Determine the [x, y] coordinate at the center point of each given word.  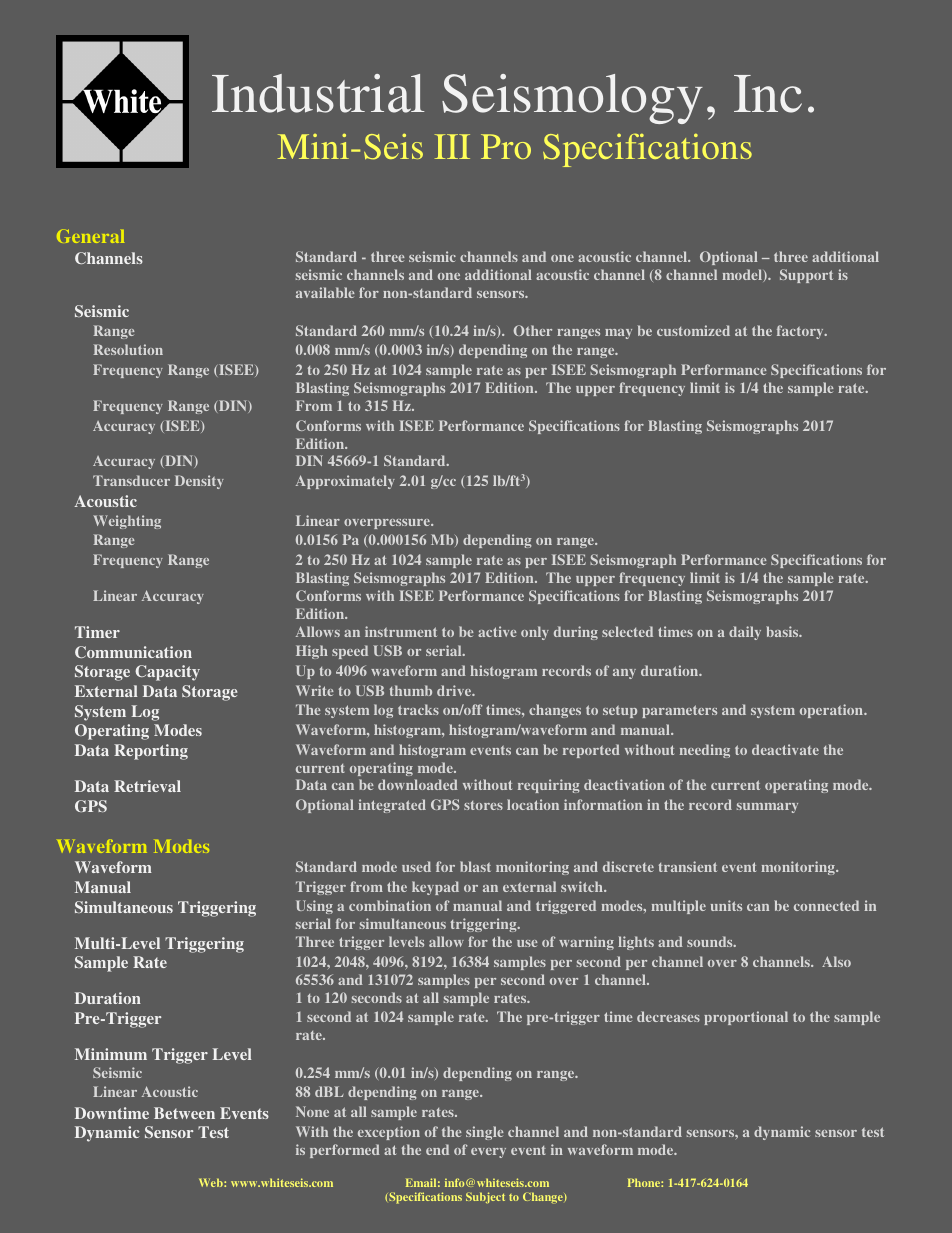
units [726, 905]
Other [532, 330]
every [488, 1153]
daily [745, 633]
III [452, 146]
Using [314, 907]
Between [184, 1113]
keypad [435, 888]
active [497, 631]
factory [801, 332]
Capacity [167, 673]
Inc [768, 94]
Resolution [128, 349]
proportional [746, 1018]
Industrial [318, 93]
